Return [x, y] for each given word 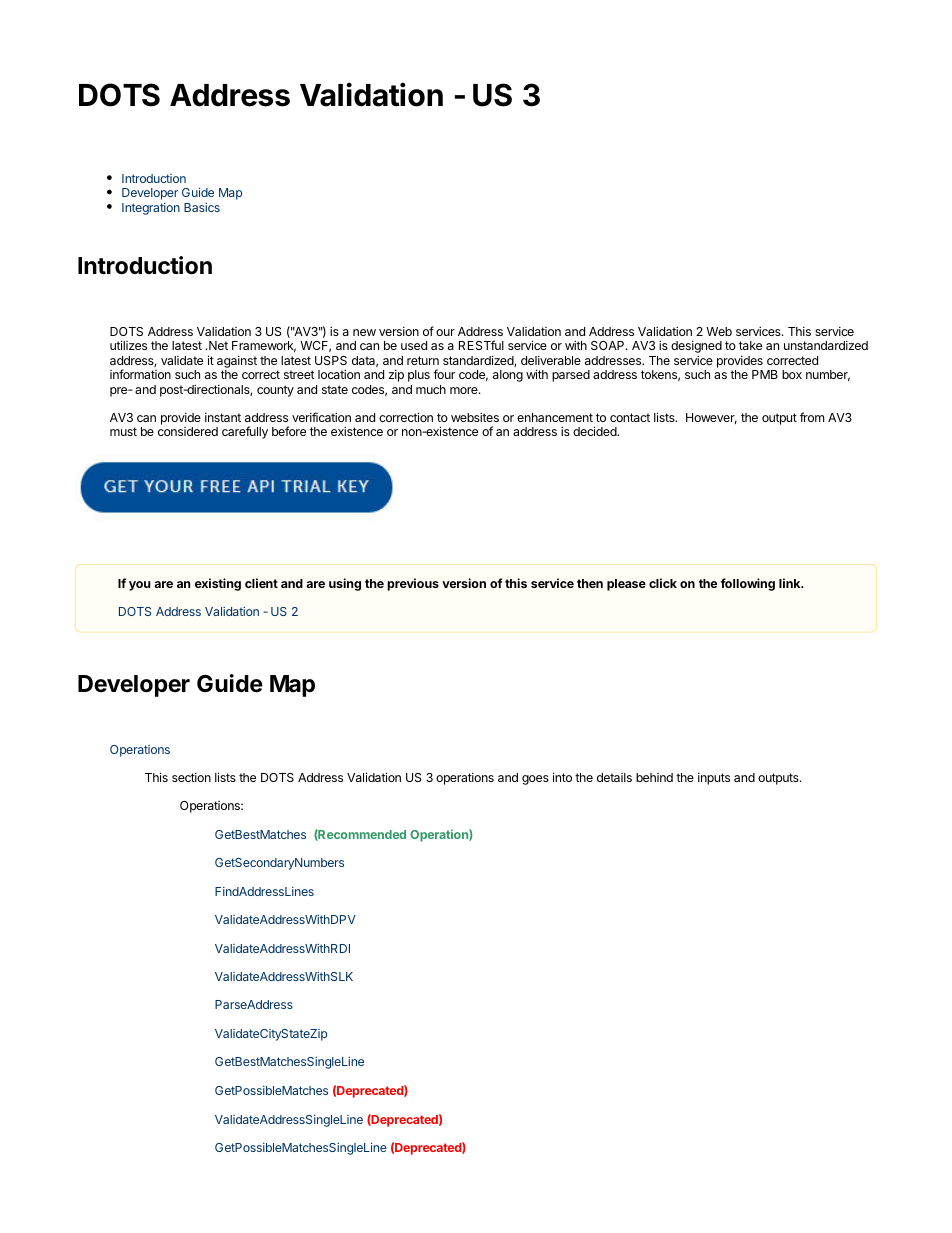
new [364, 332]
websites [475, 417]
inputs [714, 778]
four [444, 374]
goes [535, 780]
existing [218, 584]
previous [413, 584]
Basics [202, 207]
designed [696, 348]
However [711, 418]
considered [188, 431]
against [237, 361]
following [748, 584]
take [750, 345]
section [191, 777]
